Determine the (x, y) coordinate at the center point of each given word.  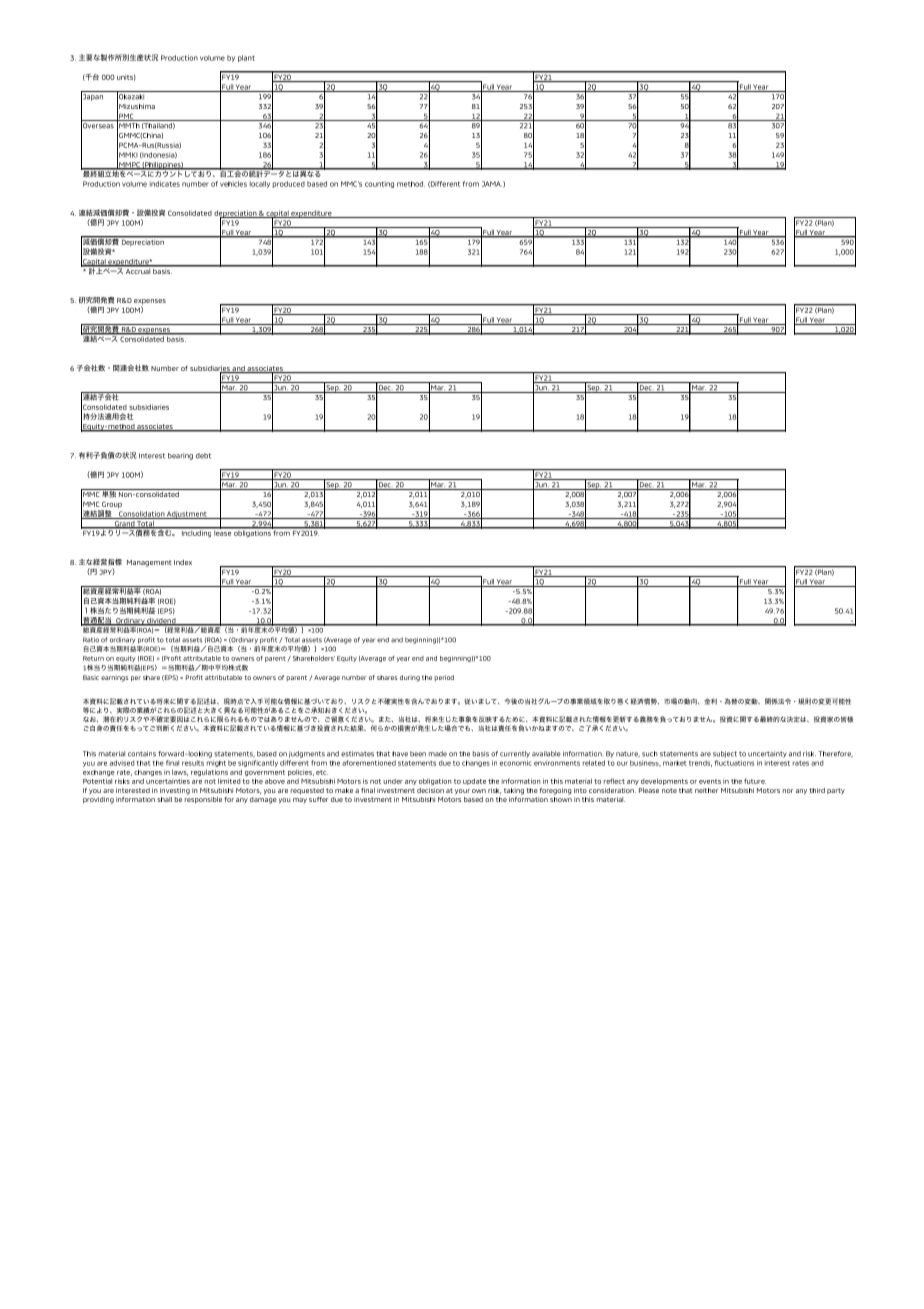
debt (203, 456)
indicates (165, 184)
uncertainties (168, 780)
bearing (180, 456)
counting (379, 184)
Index (183, 562)
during (410, 678)
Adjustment (187, 515)
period (444, 678)
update (474, 781)
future (755, 781)
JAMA (492, 184)
